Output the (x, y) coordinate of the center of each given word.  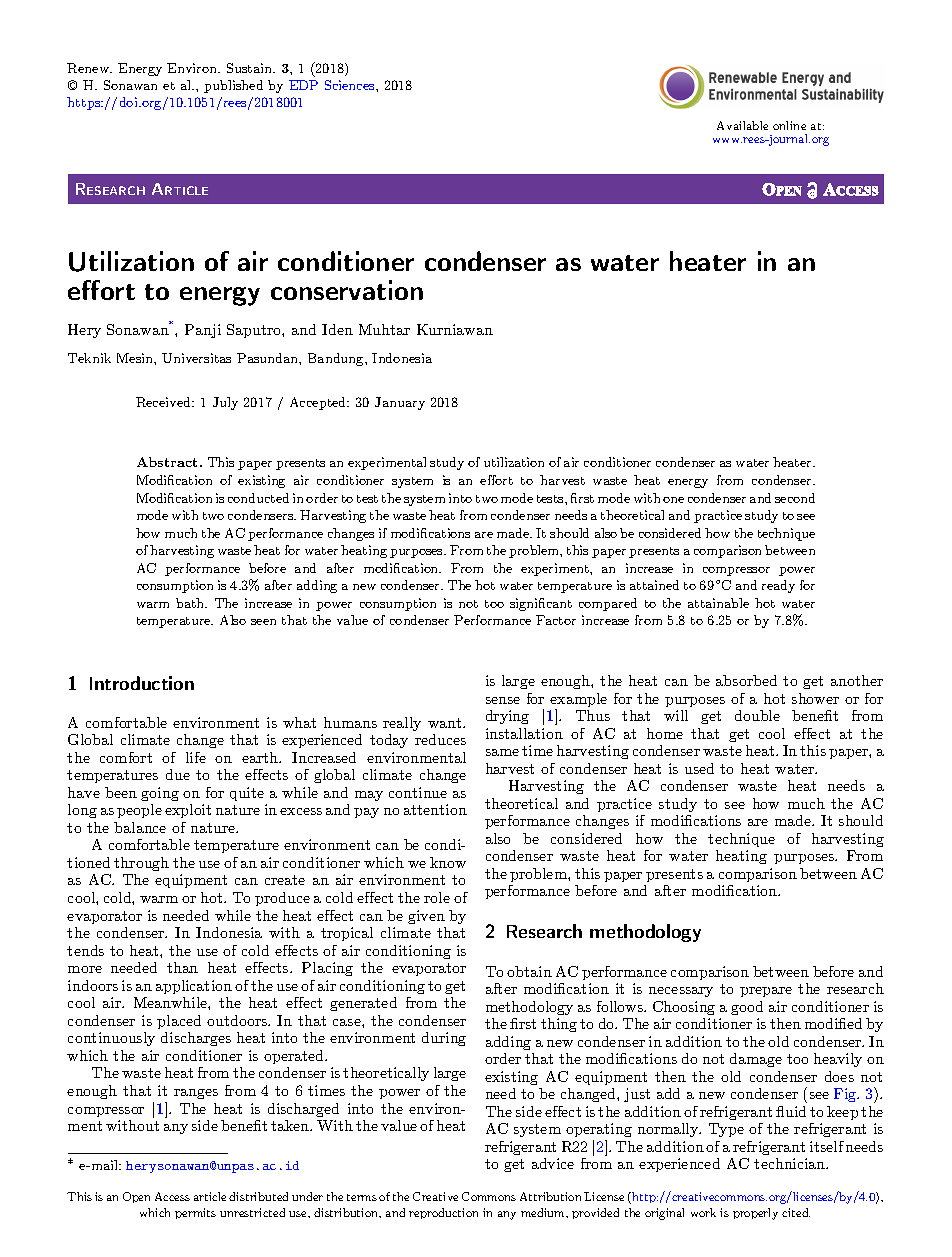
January (400, 403)
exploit (188, 811)
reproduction (443, 1213)
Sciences (351, 85)
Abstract (169, 462)
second (795, 498)
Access (172, 1196)
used (699, 768)
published (233, 86)
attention (435, 809)
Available (742, 125)
